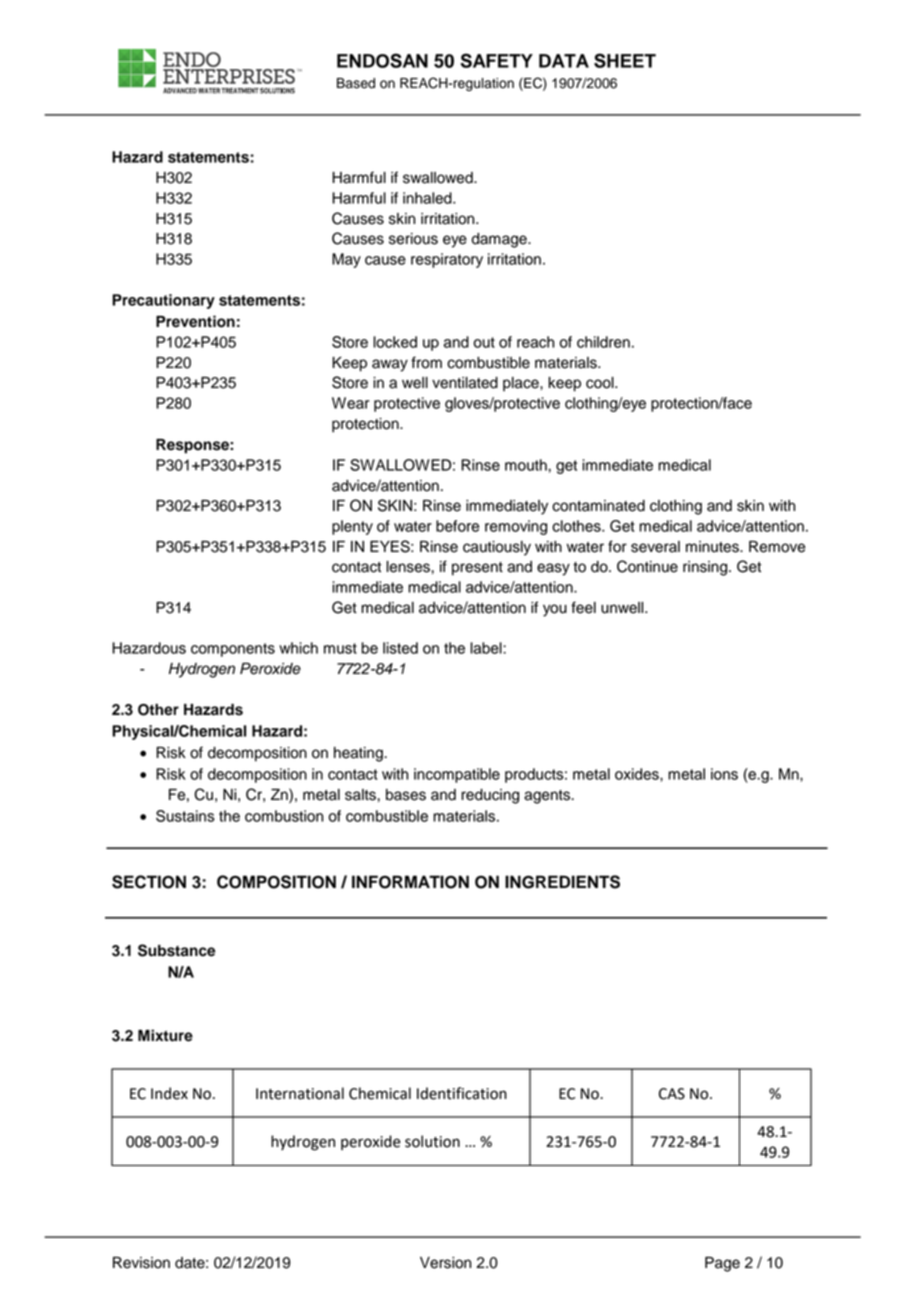  Describe the element at coordinates (562, 882) in the image. I see `INGREDIENTS` at that location.
